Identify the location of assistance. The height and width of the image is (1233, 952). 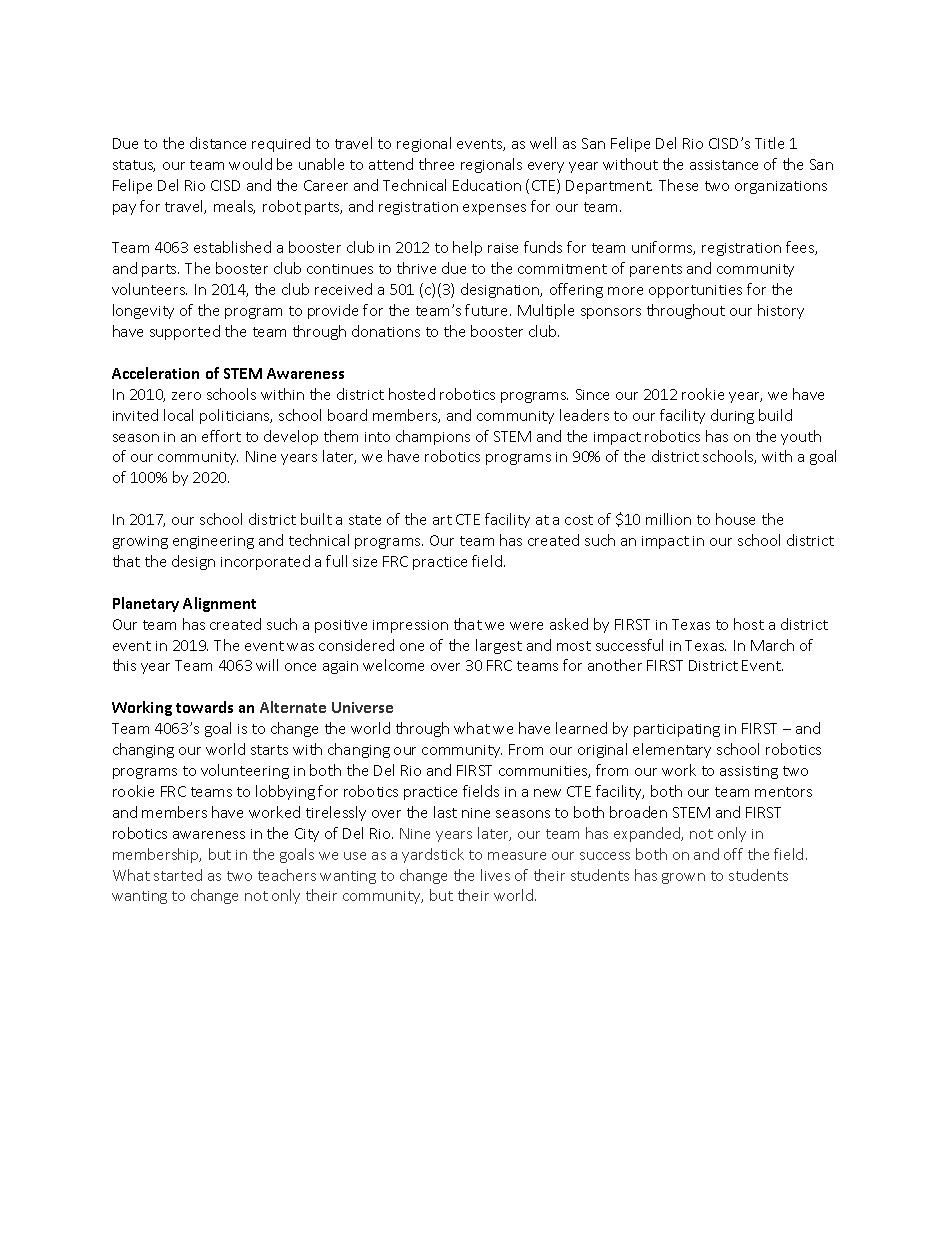
(724, 165).
